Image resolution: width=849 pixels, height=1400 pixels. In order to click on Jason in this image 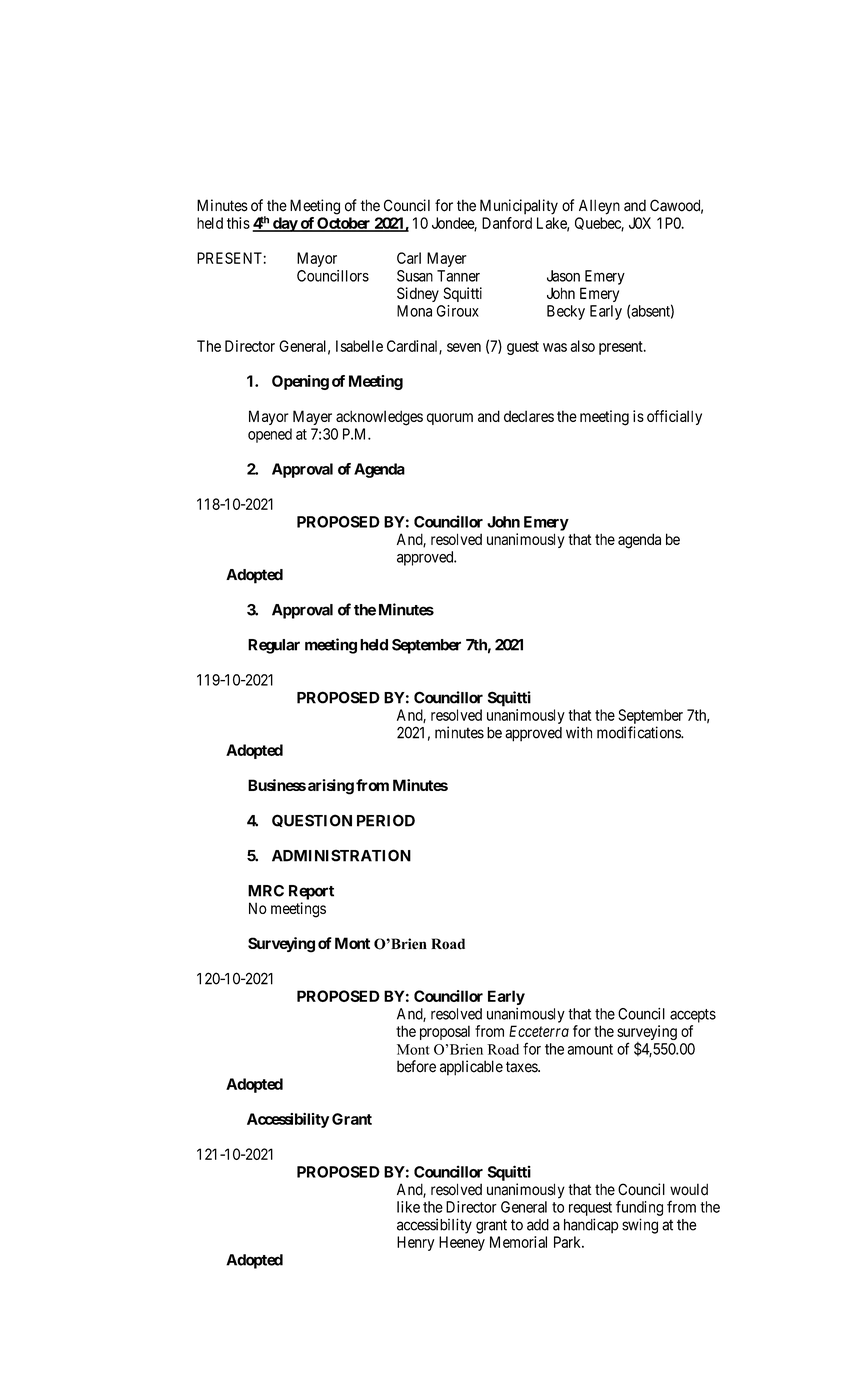, I will do `click(563, 276)`.
